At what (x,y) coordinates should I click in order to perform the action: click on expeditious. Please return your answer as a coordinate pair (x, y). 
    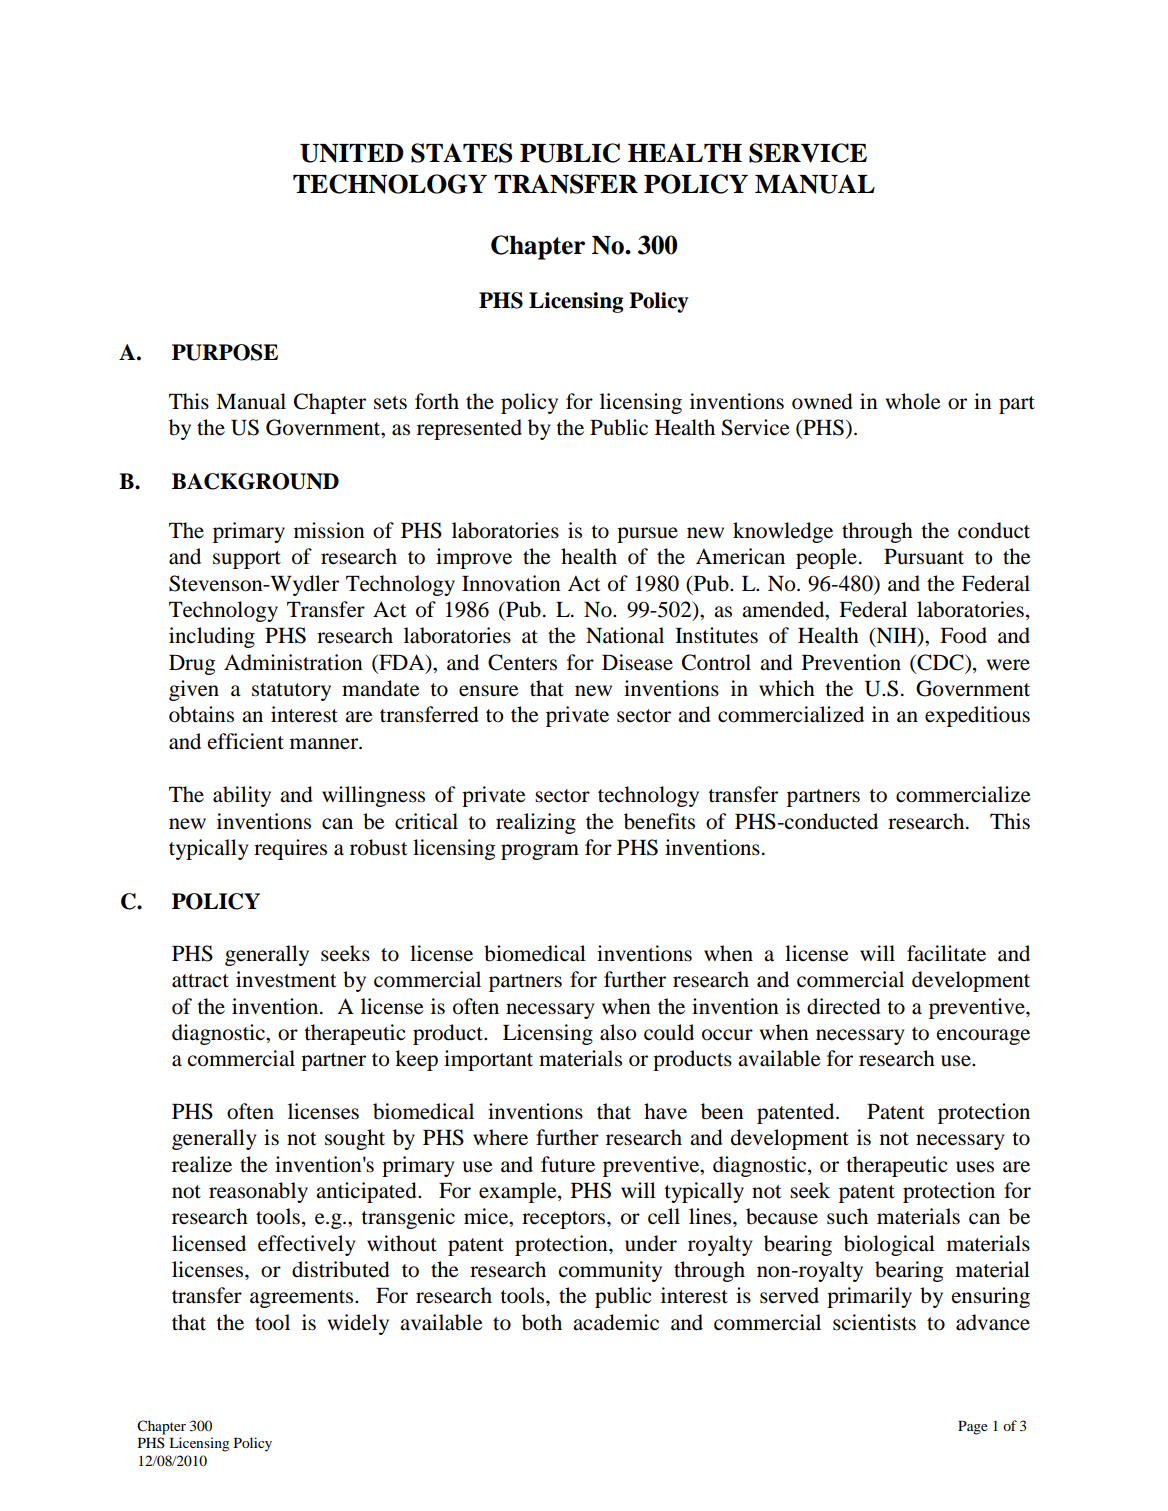
    Looking at the image, I should click on (977, 716).
